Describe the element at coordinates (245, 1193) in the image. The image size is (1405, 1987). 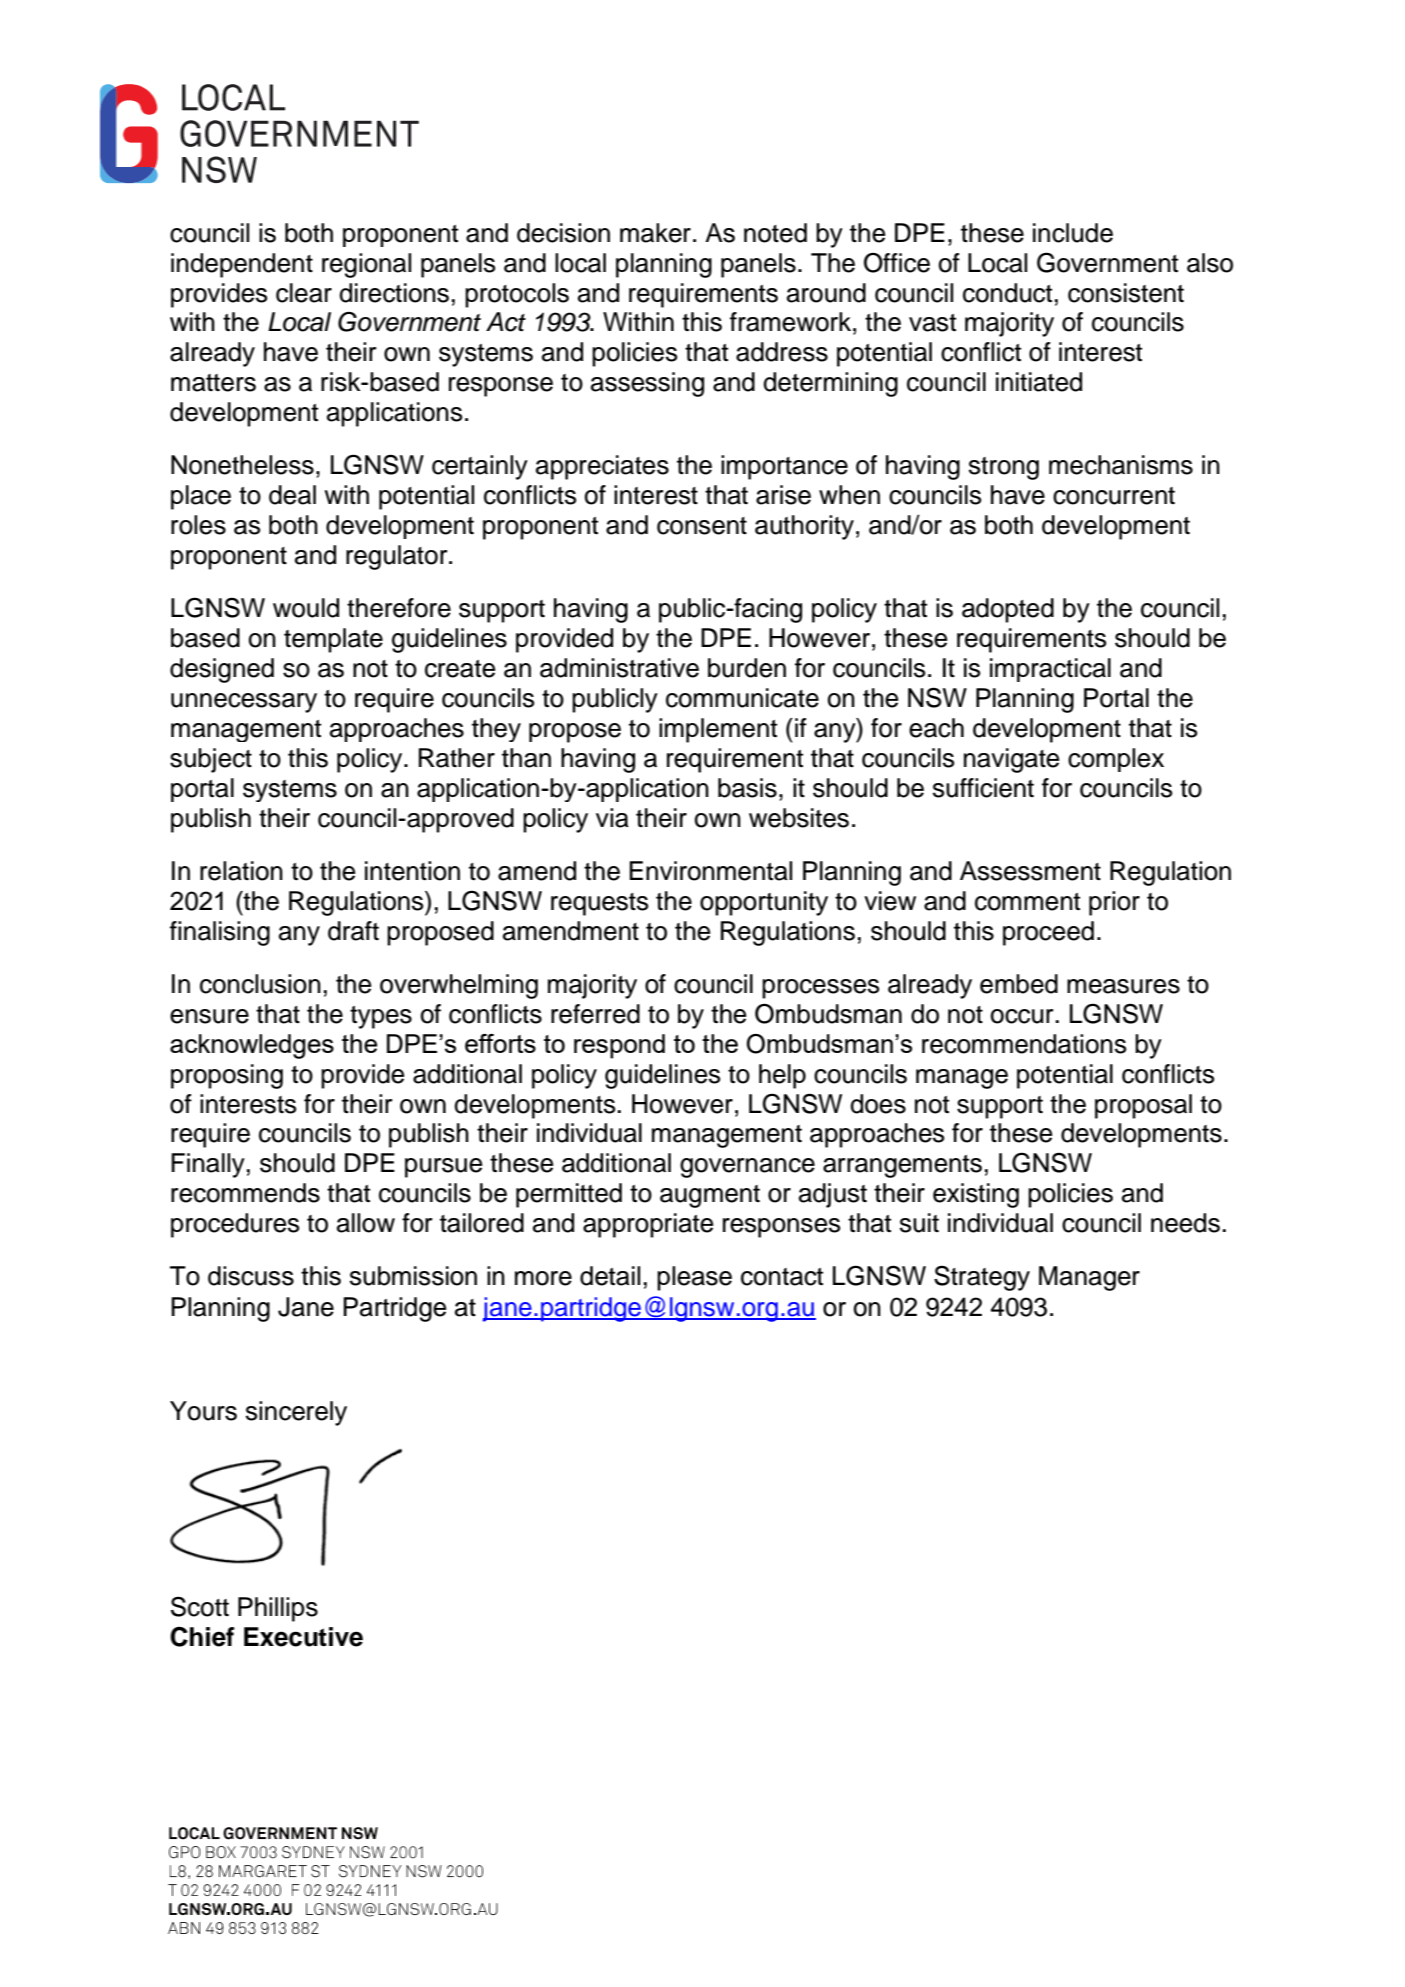
I see `recommends` at that location.
